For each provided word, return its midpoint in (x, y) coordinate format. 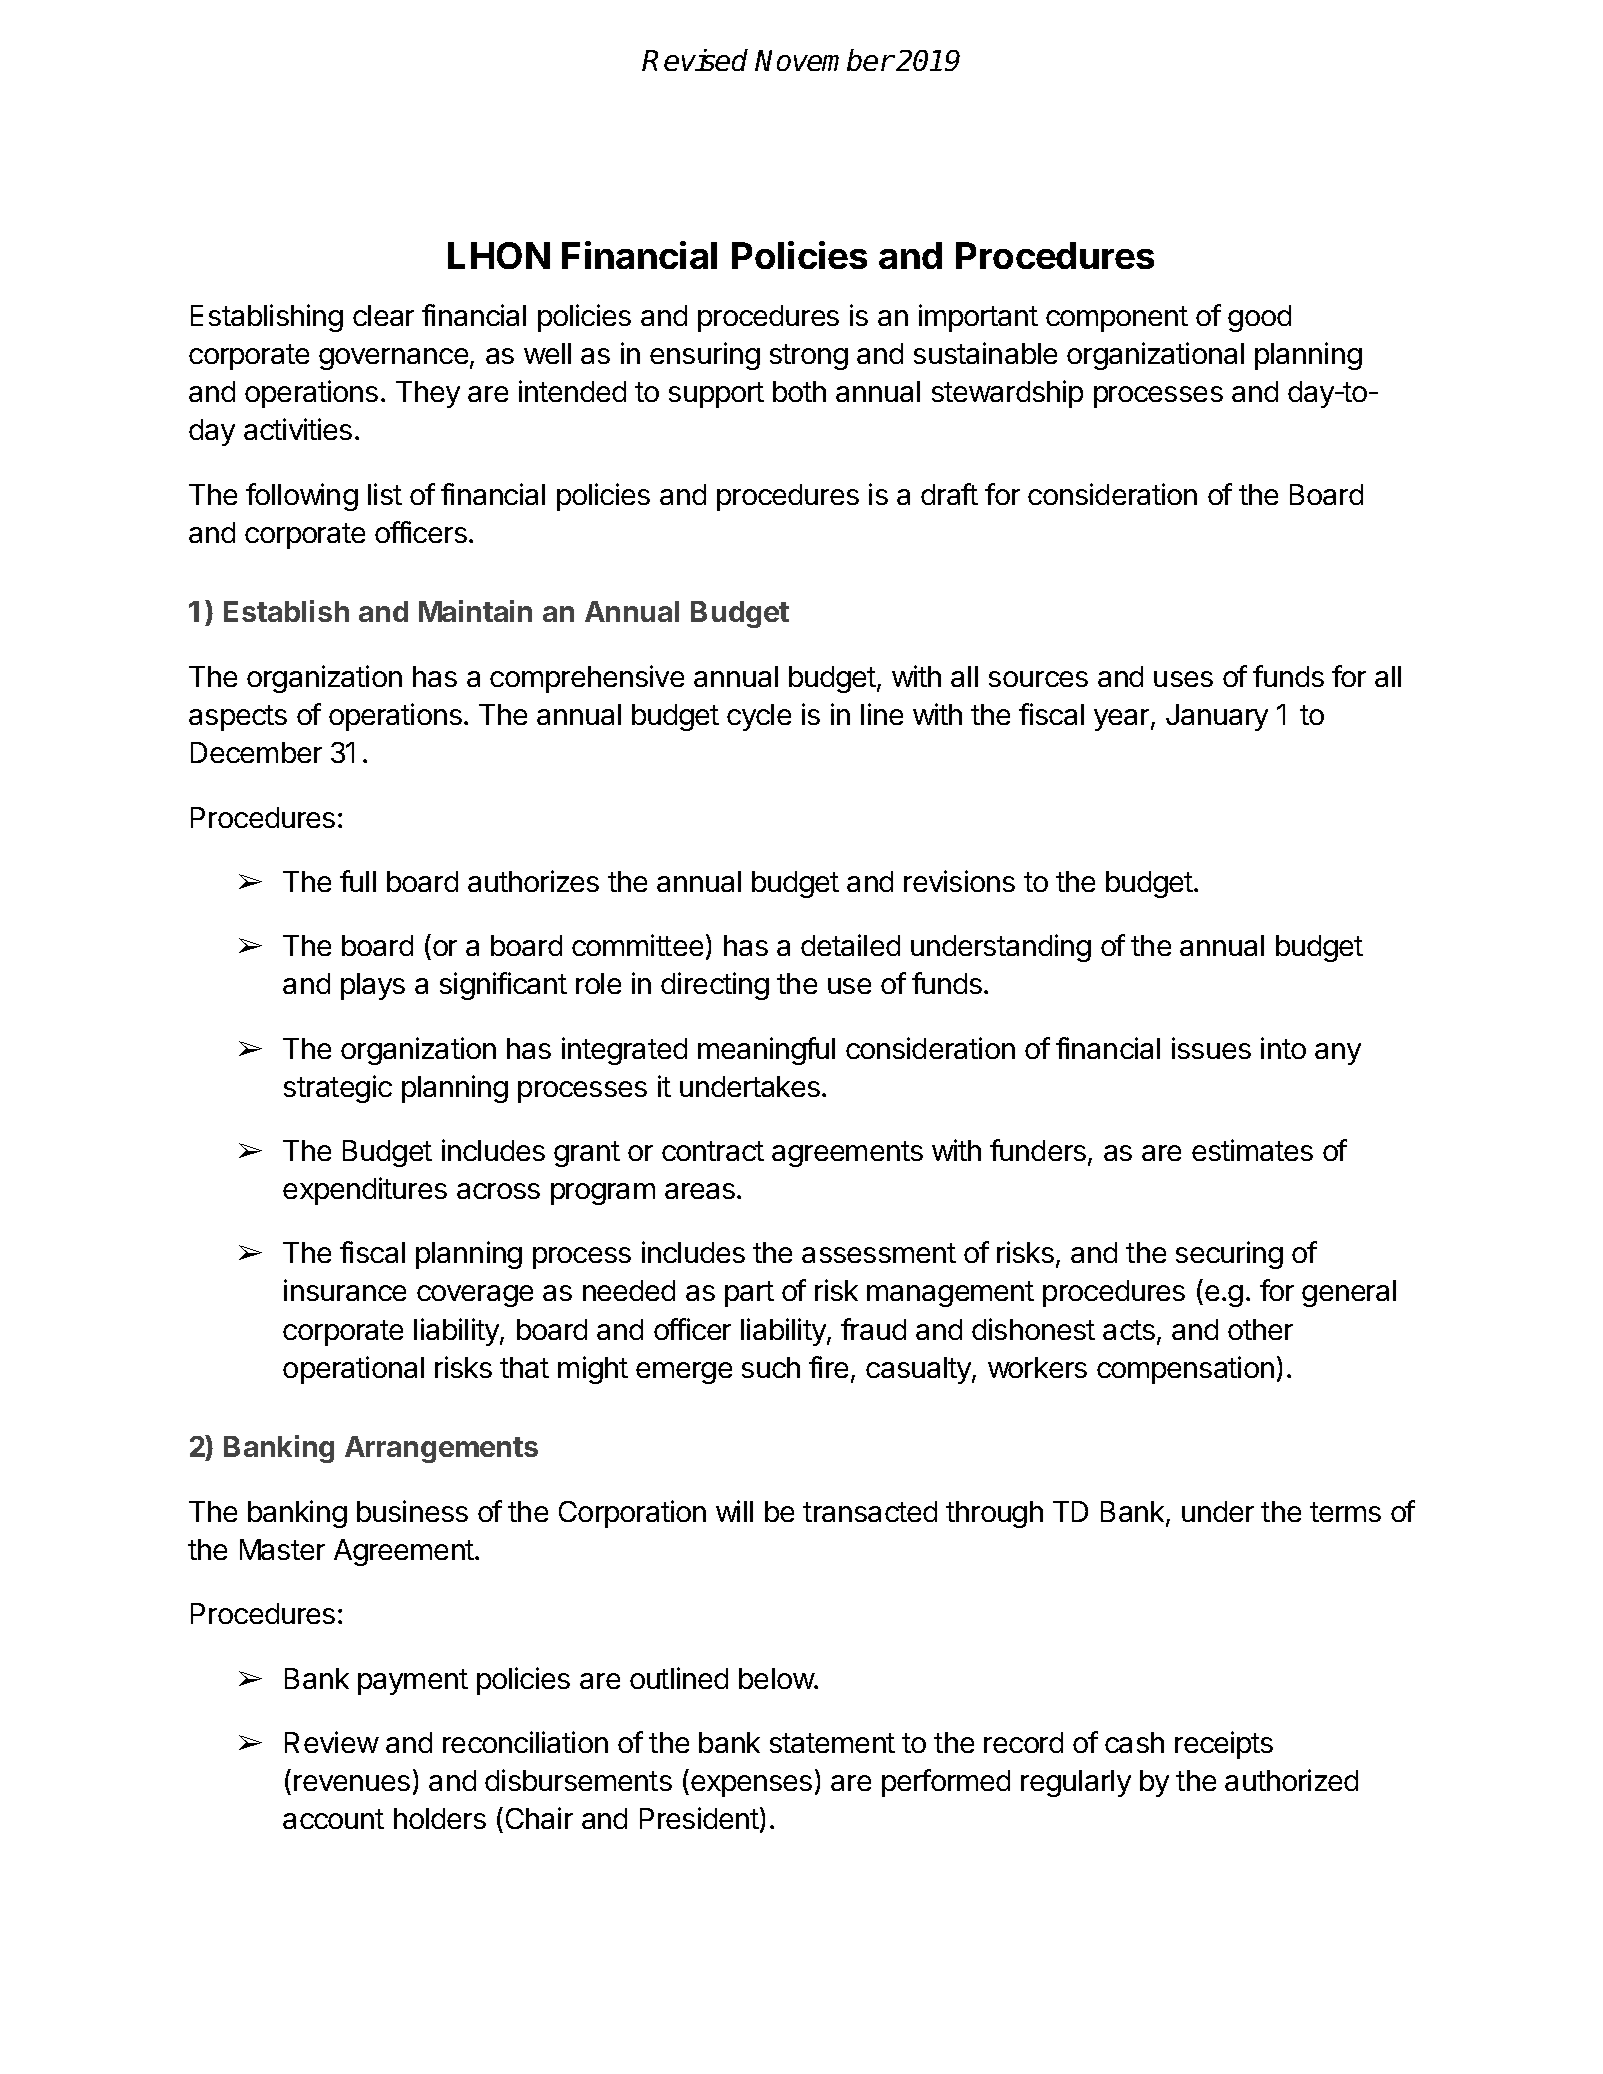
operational (353, 1370)
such (771, 1367)
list (385, 494)
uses (1183, 679)
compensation (1185, 1370)
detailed (850, 945)
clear (383, 315)
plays (373, 986)
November (824, 60)
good (1259, 318)
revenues (352, 1783)
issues (1211, 1048)
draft (949, 494)
